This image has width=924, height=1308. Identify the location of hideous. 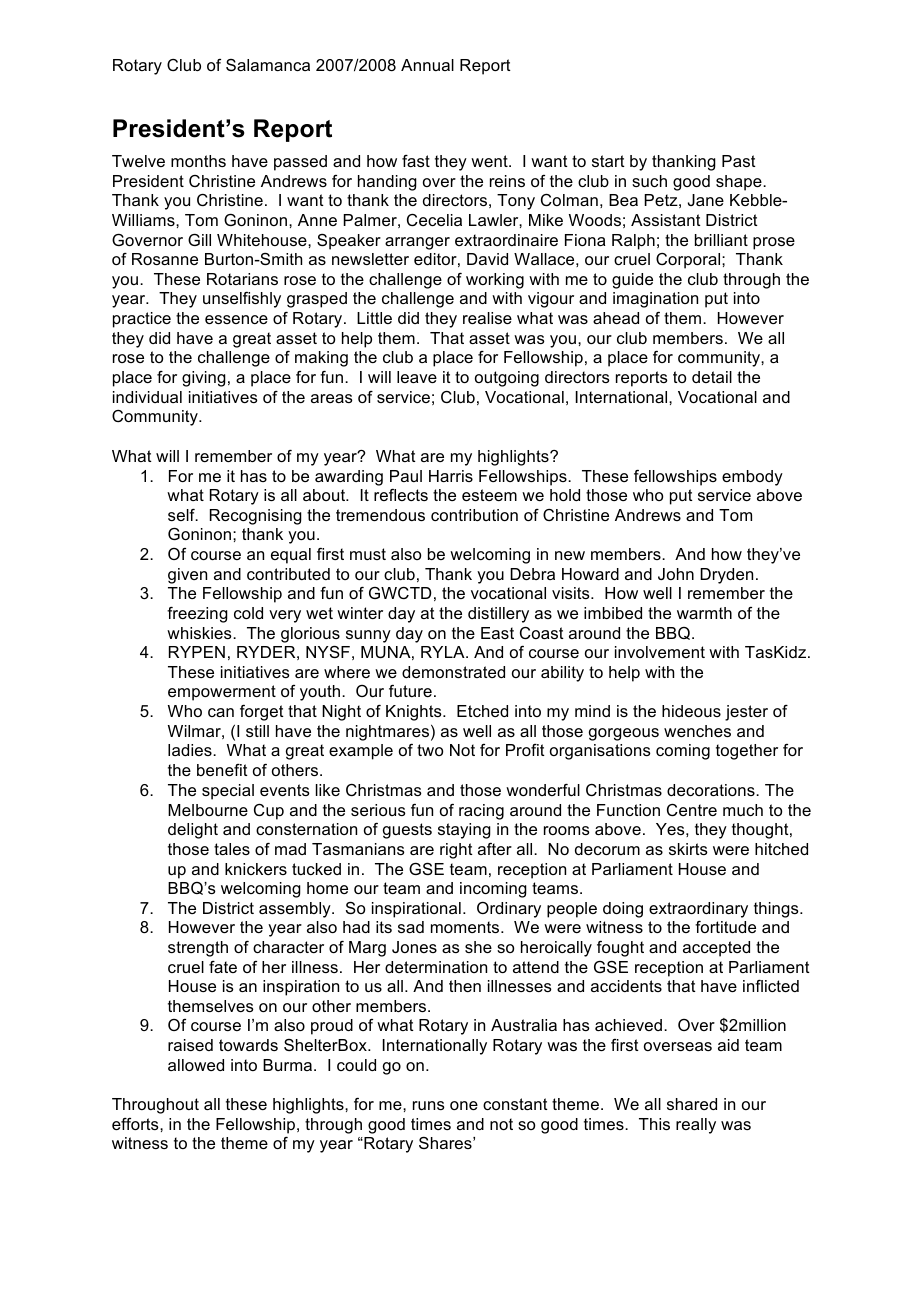
(691, 711).
